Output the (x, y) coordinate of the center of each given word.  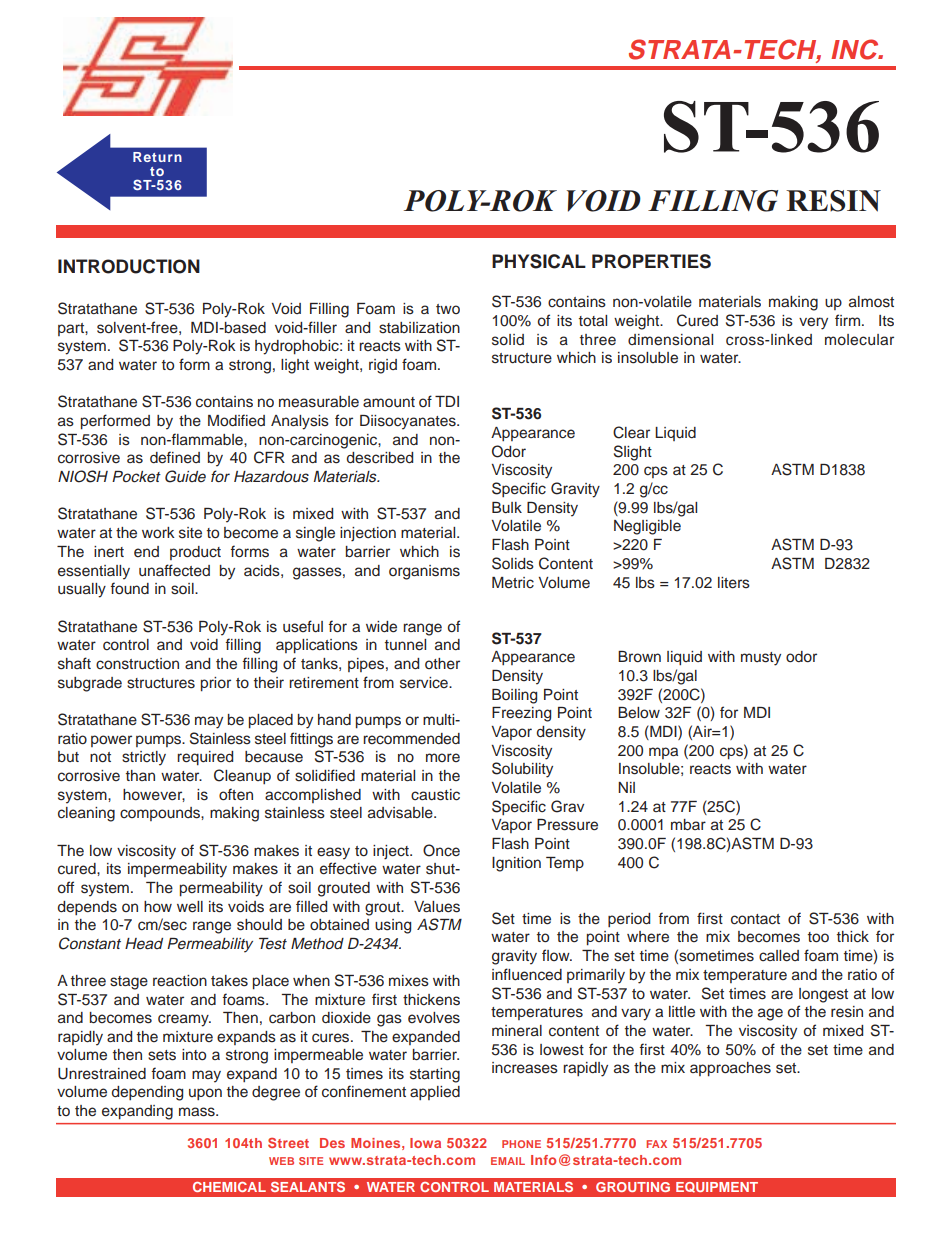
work (158, 533)
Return (157, 157)
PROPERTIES (651, 261)
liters (734, 583)
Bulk (507, 508)
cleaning (86, 814)
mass (198, 1112)
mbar (688, 824)
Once (441, 850)
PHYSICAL (539, 261)
